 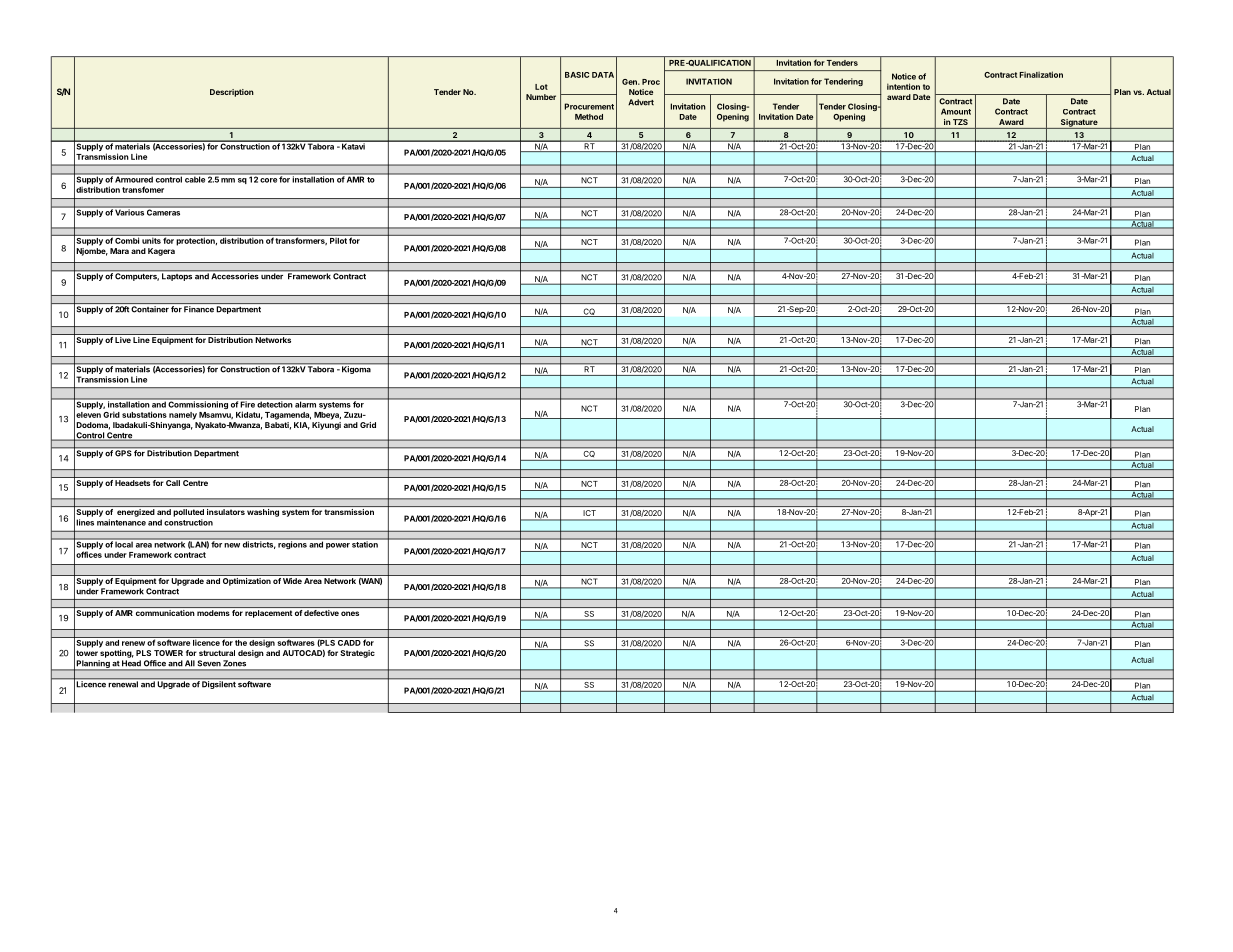 What do you see at coordinates (302, 426) in the screenshot?
I see `KIA` at bounding box center [302, 426].
